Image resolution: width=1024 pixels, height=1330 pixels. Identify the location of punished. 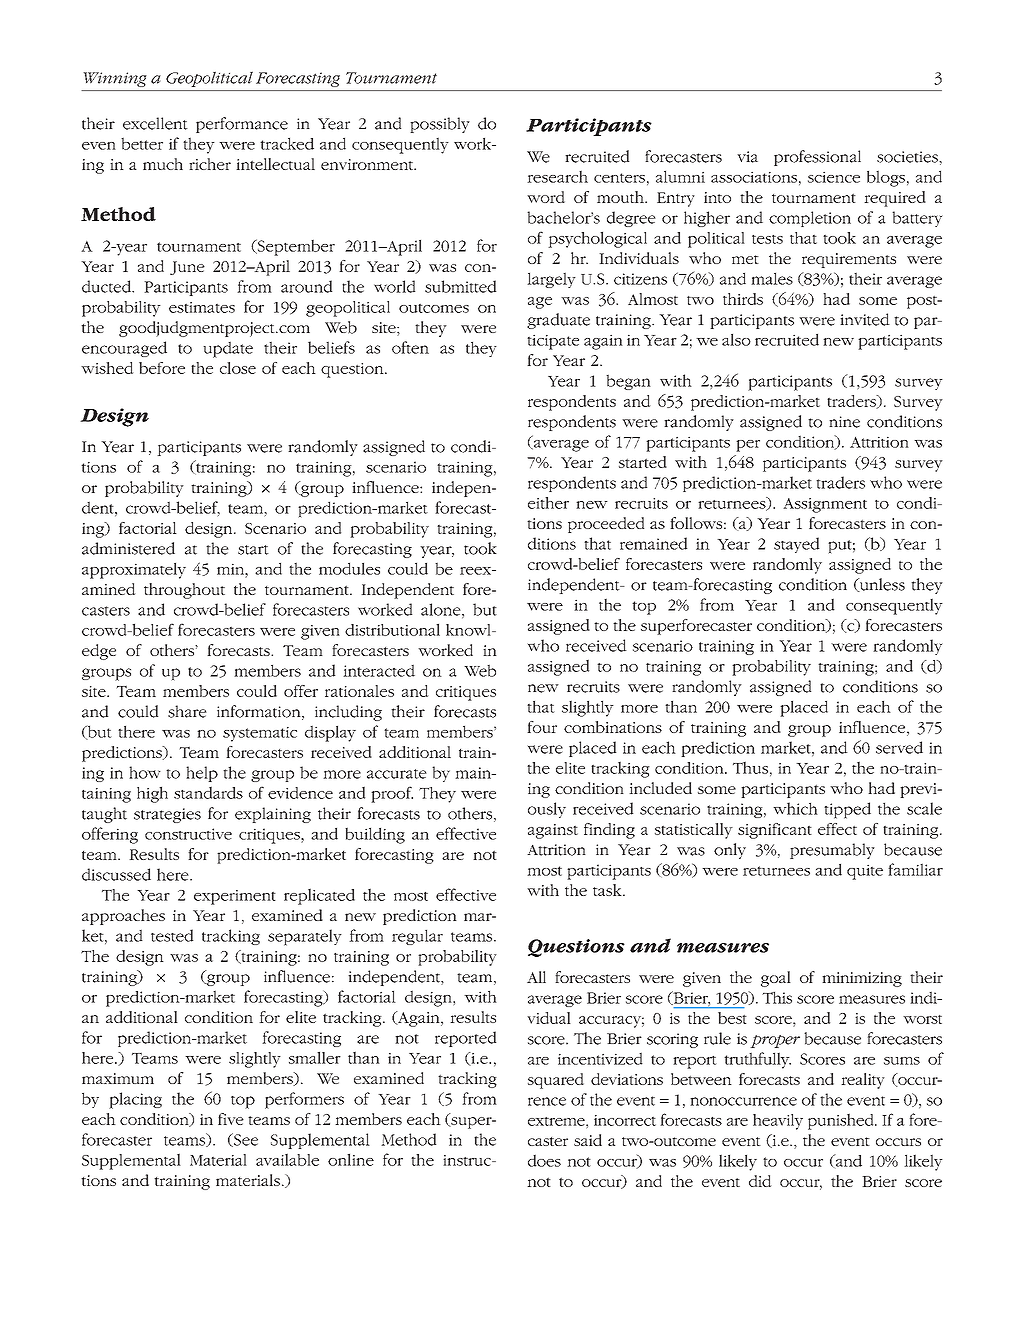
(842, 1121).
